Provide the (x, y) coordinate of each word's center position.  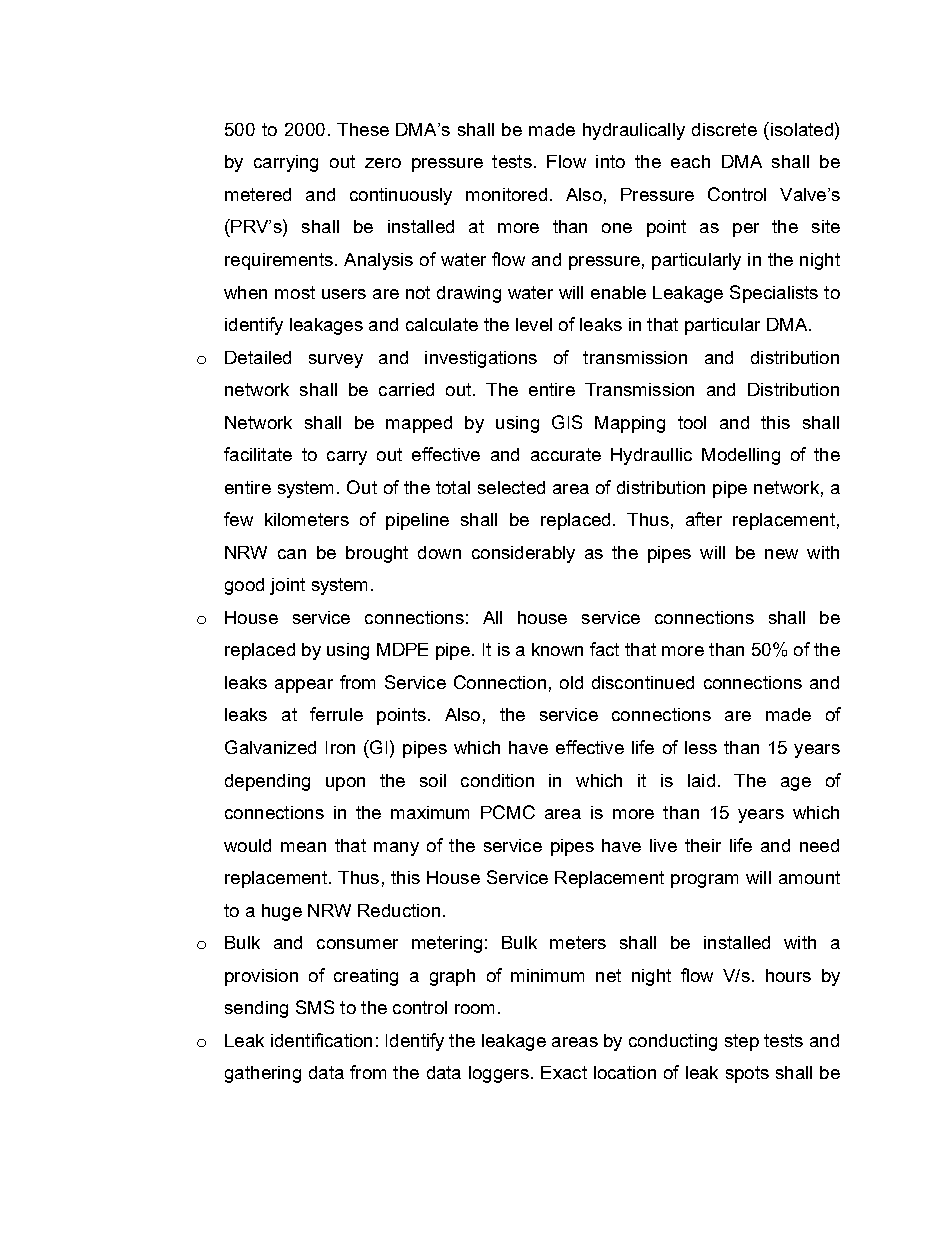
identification (321, 1040)
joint (287, 586)
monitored (506, 194)
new (781, 554)
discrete (724, 129)
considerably (523, 554)
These (363, 129)
